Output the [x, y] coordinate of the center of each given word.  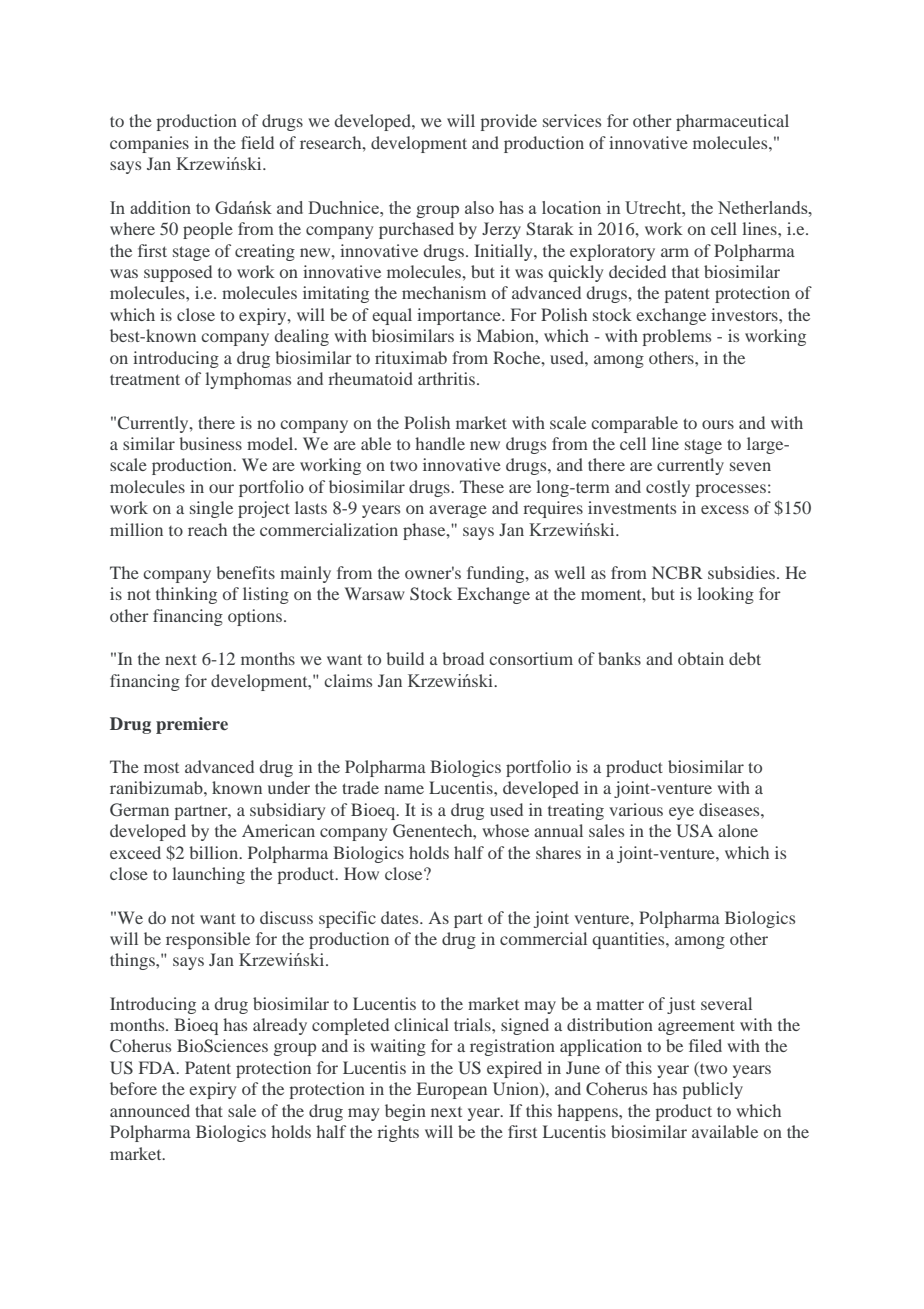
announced [150, 1110]
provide [509, 122]
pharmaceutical [732, 122]
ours [718, 424]
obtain [701, 658]
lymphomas [248, 380]
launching [208, 875]
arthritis [448, 378]
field [257, 142]
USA [694, 831]
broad [463, 658]
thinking [186, 595]
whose [505, 830]
